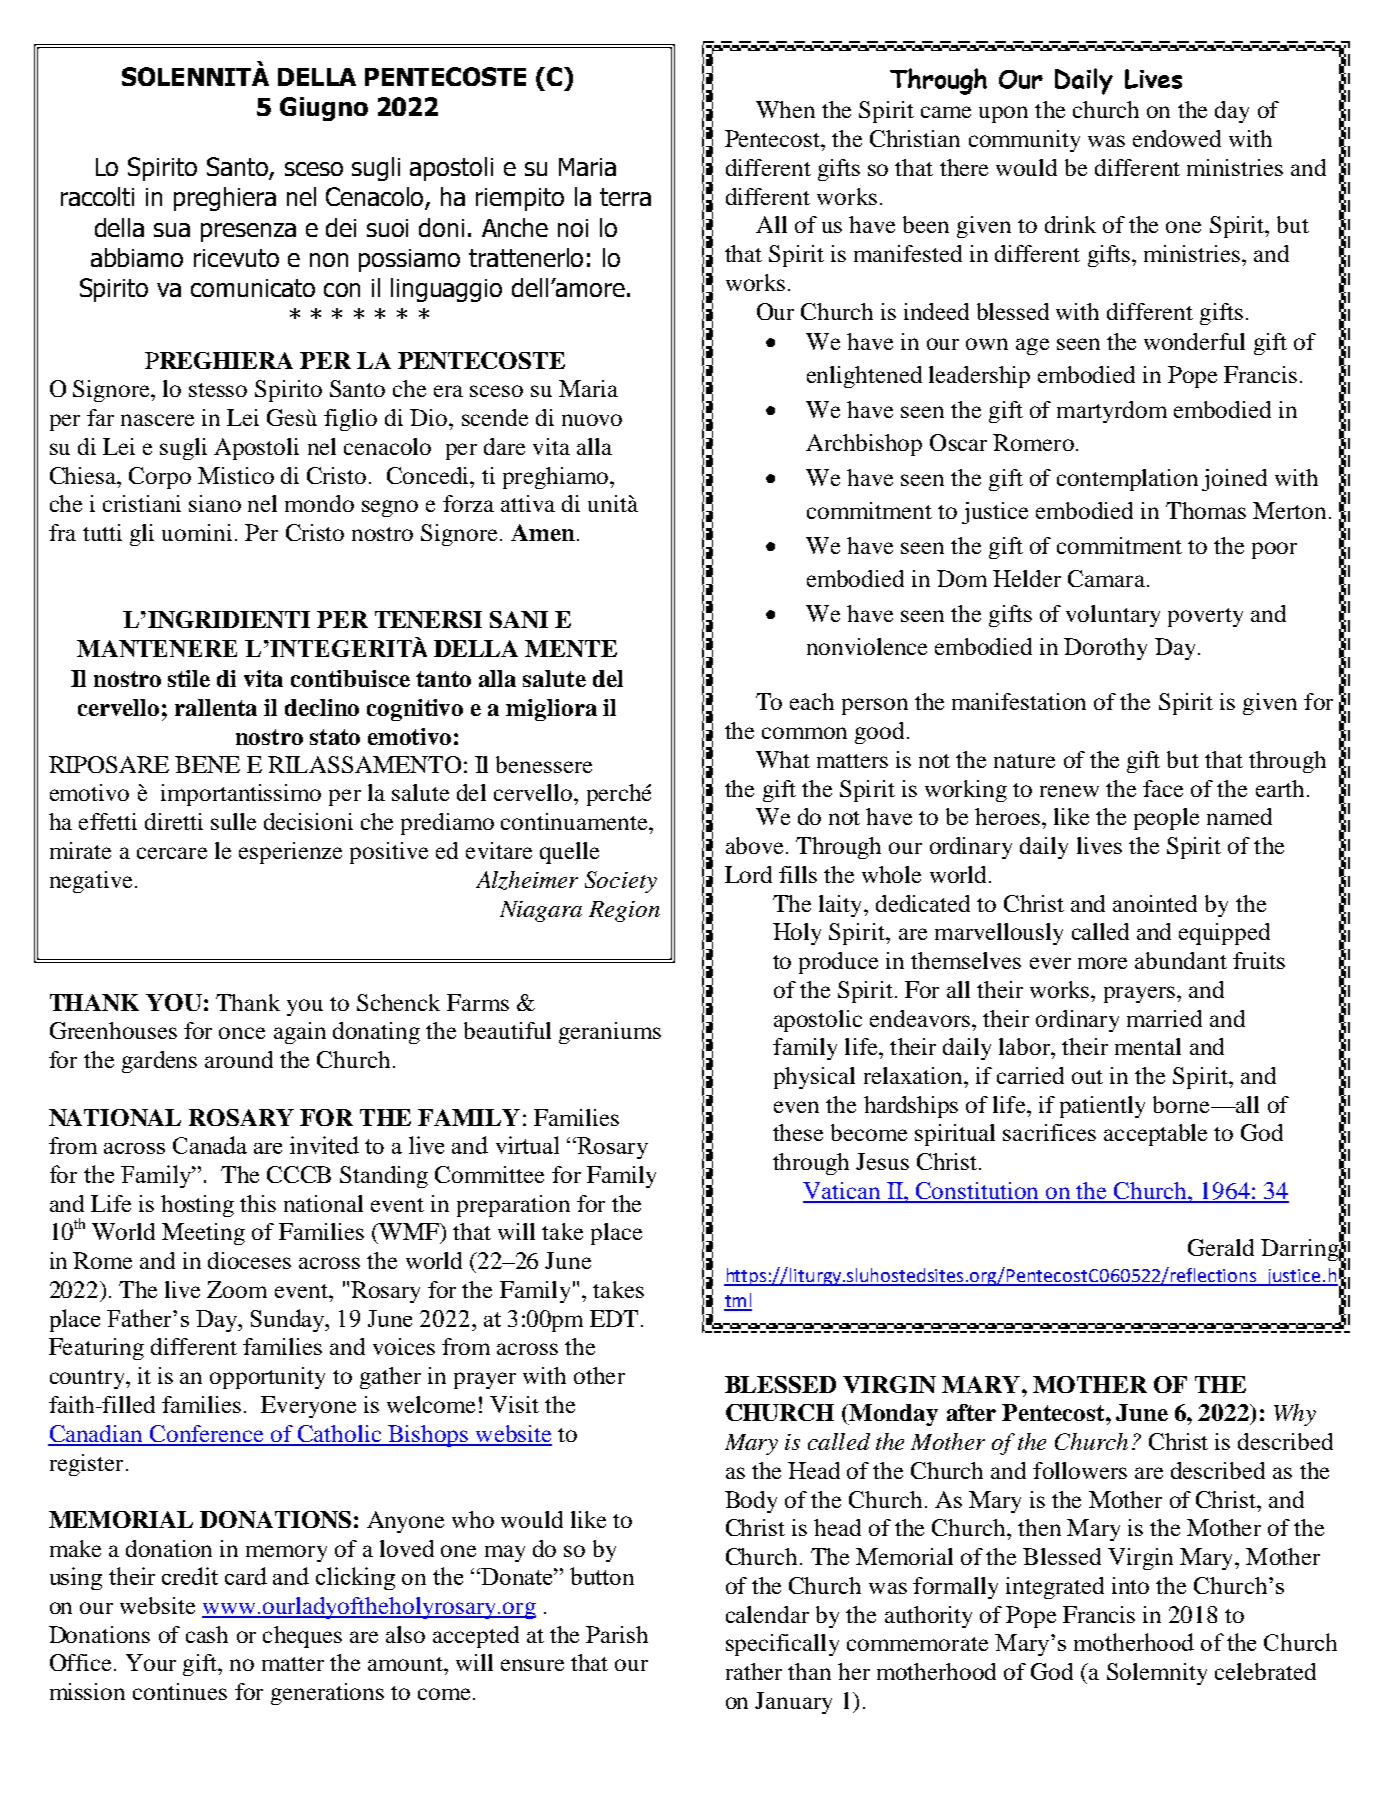  Describe the element at coordinates (625, 197) in the document. I see `terra` at that location.
